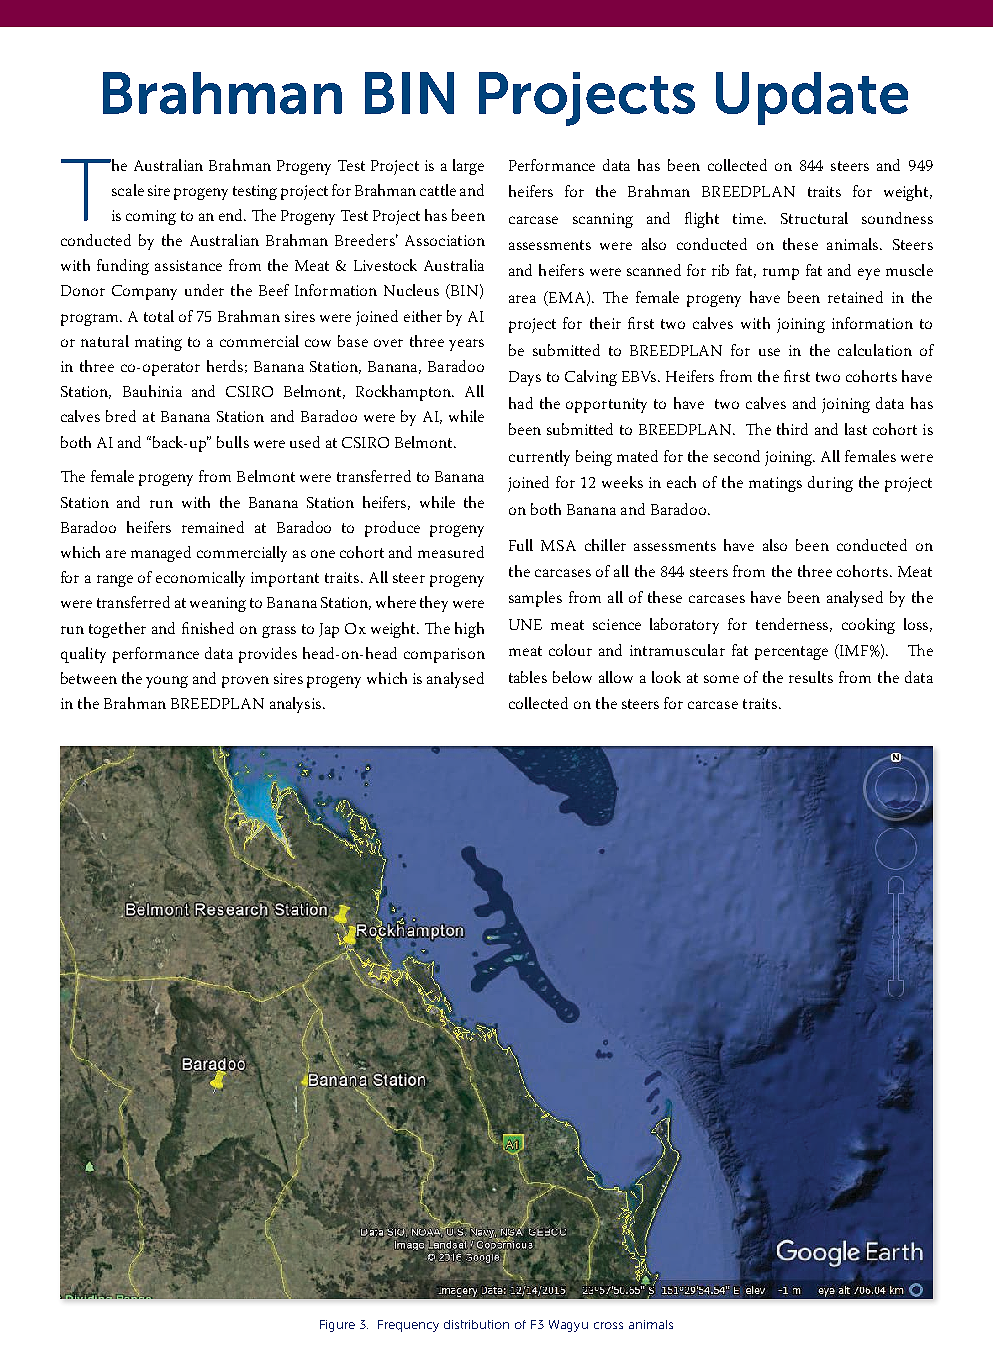 This screenshot has width=993, height=1367. I want to click on remained, so click(213, 527).
